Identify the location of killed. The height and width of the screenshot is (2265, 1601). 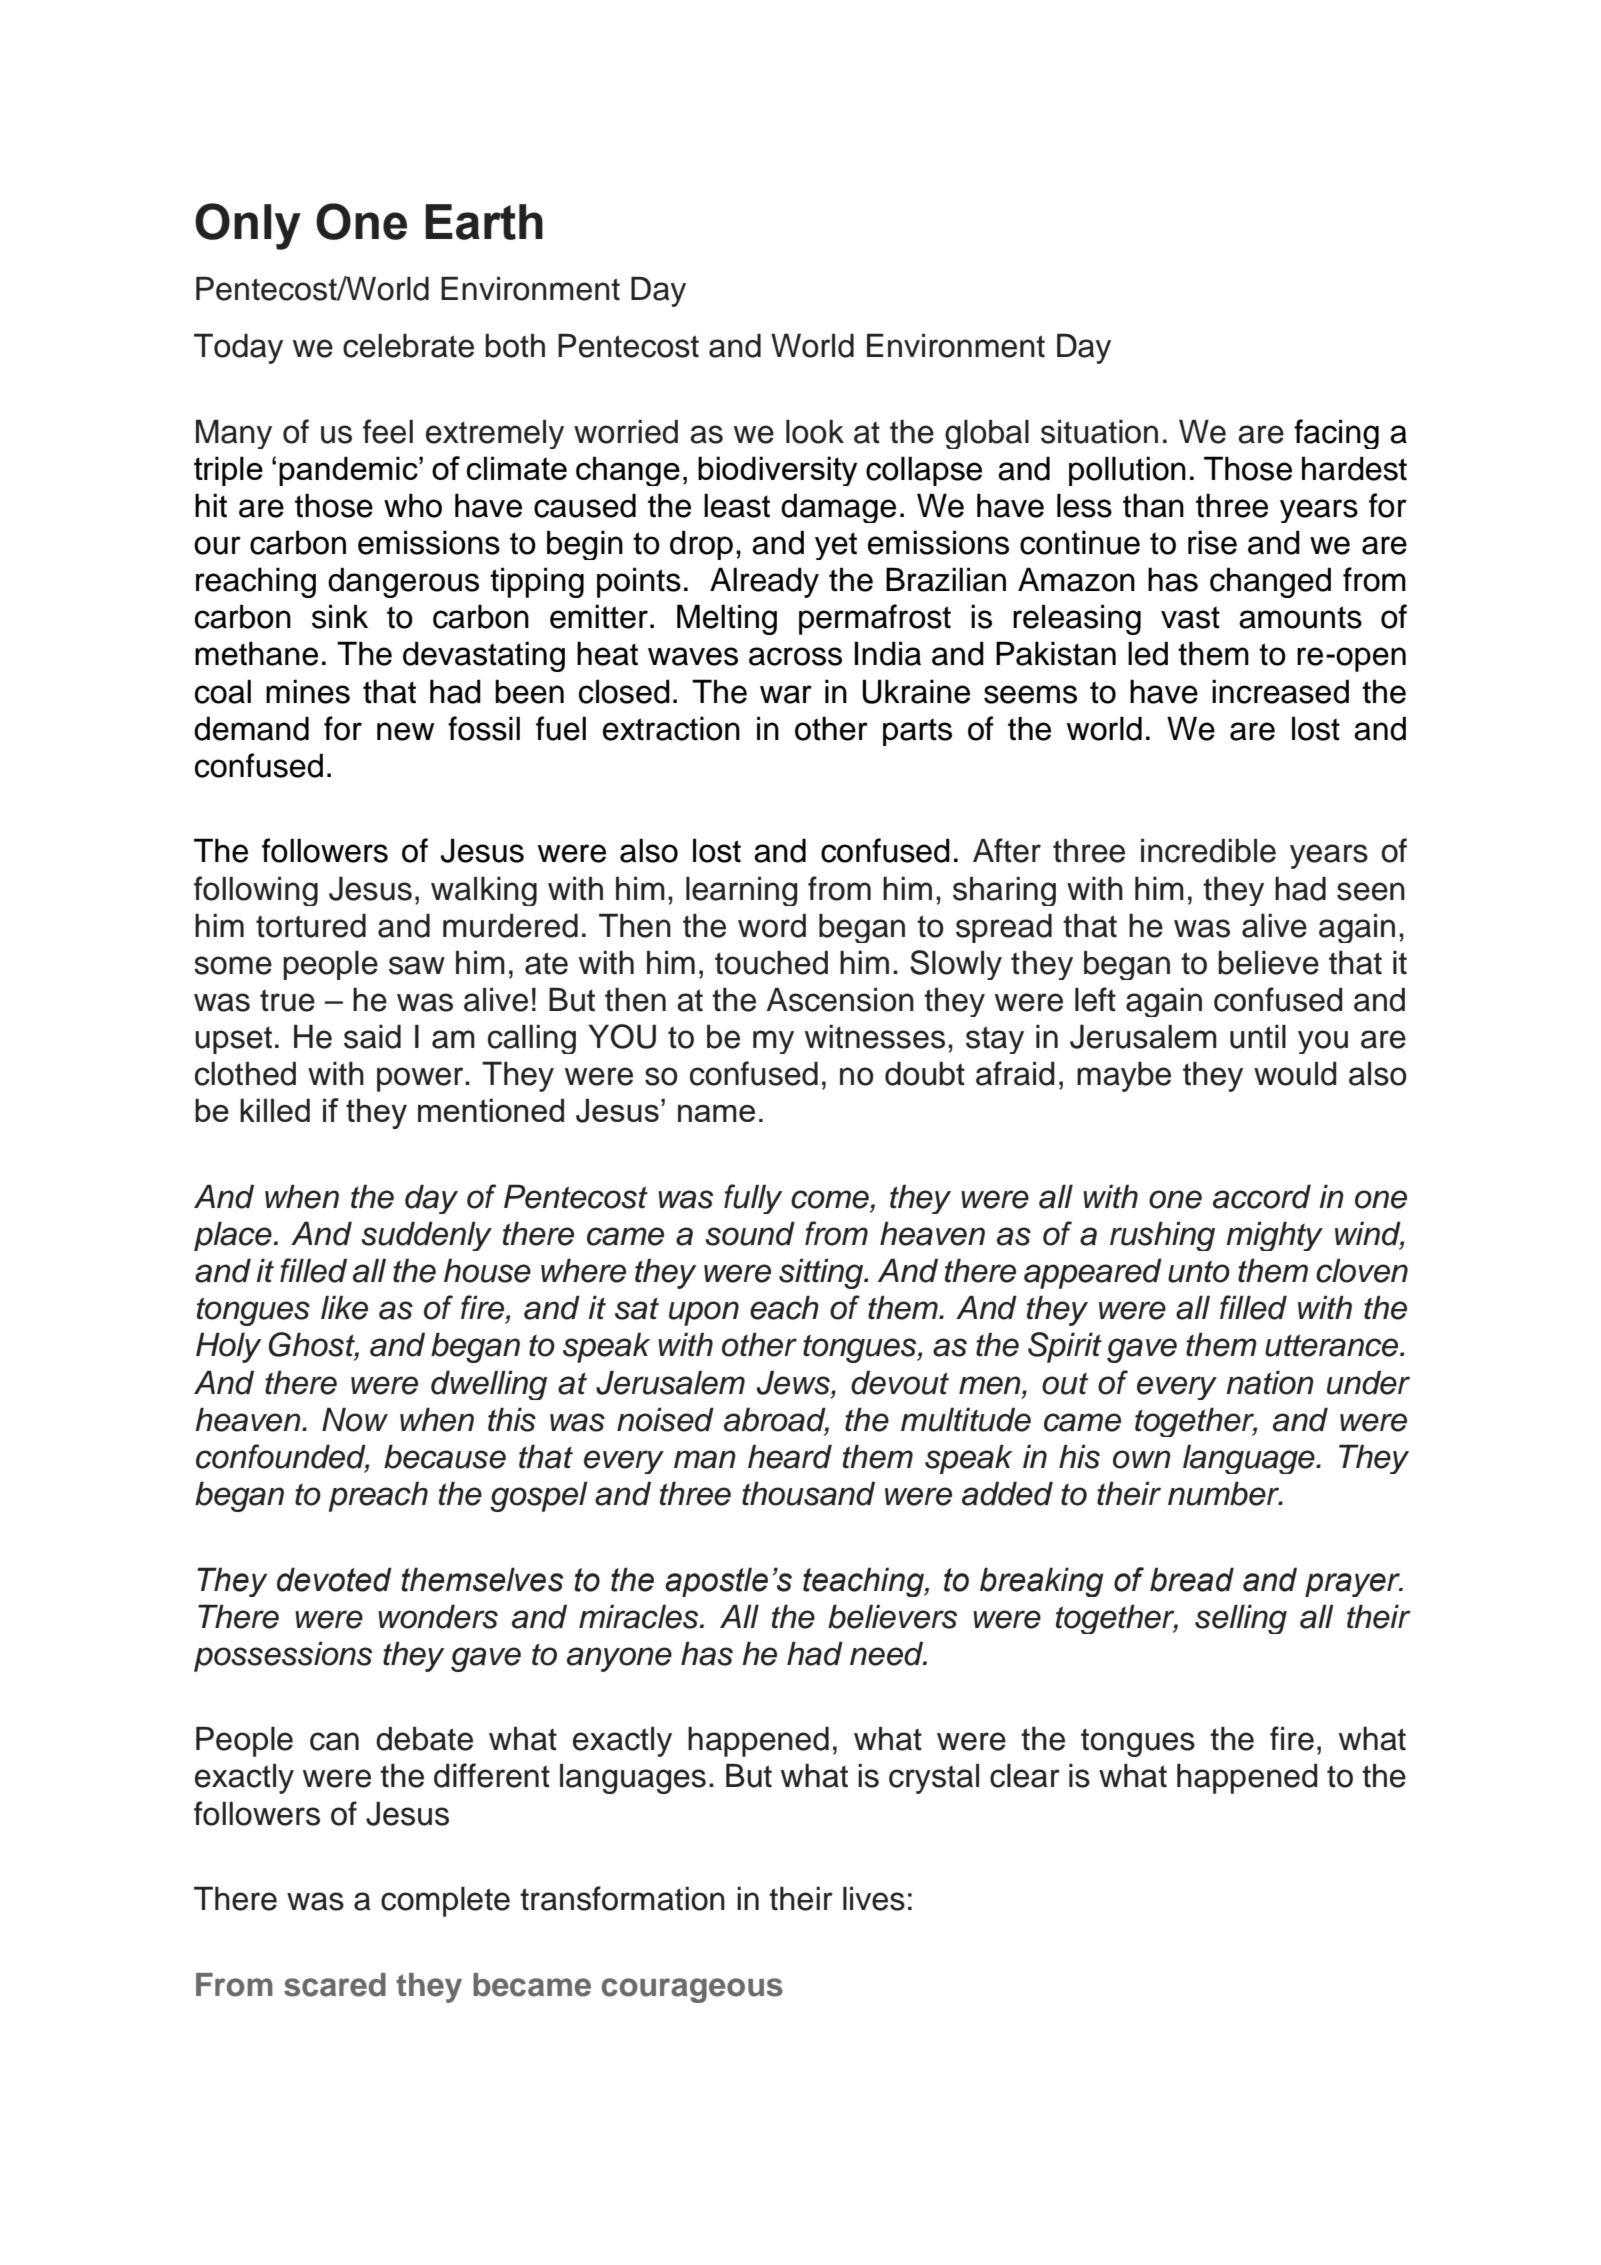
(275, 1110).
